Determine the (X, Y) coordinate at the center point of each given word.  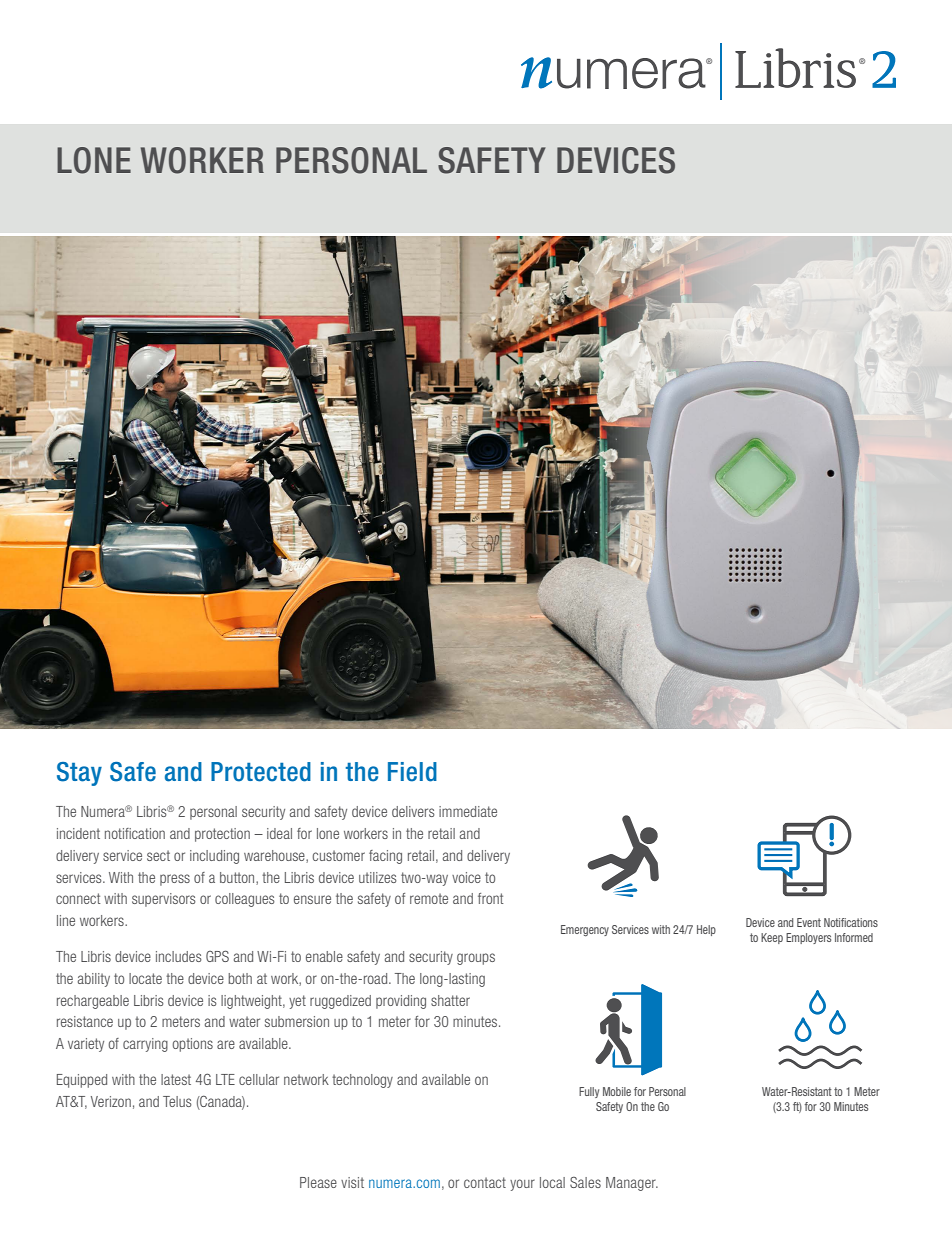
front (490, 898)
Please (318, 1182)
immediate (468, 811)
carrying (145, 1045)
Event (809, 922)
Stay (79, 774)
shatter (450, 1000)
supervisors (164, 900)
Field (412, 772)
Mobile (617, 1091)
